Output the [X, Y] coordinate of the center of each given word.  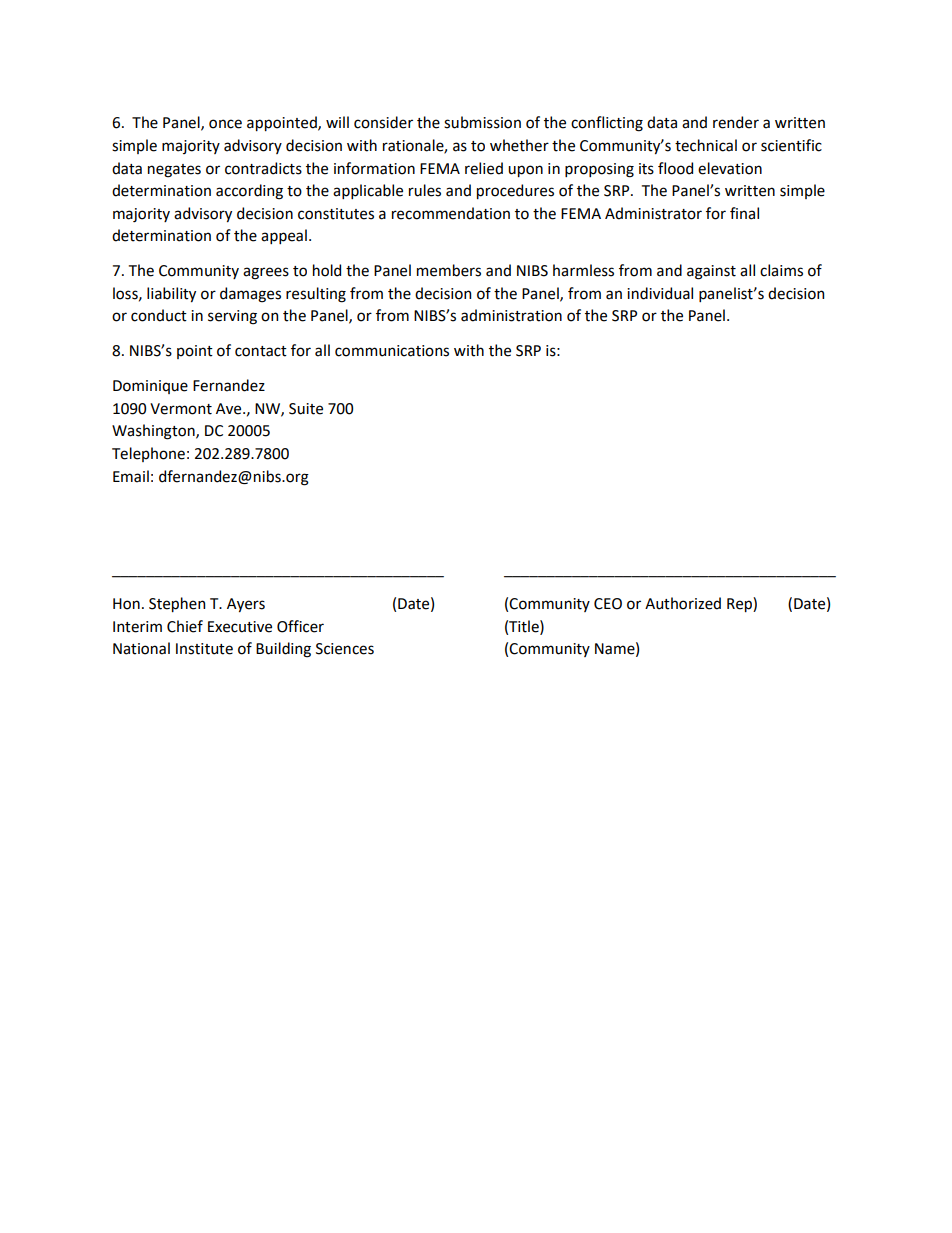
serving [232, 317]
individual [660, 293]
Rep [740, 604]
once [225, 124]
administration [511, 315]
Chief [185, 626]
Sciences [345, 649]
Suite [306, 409]
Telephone [148, 454]
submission [482, 122]
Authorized [683, 603]
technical [706, 145]
